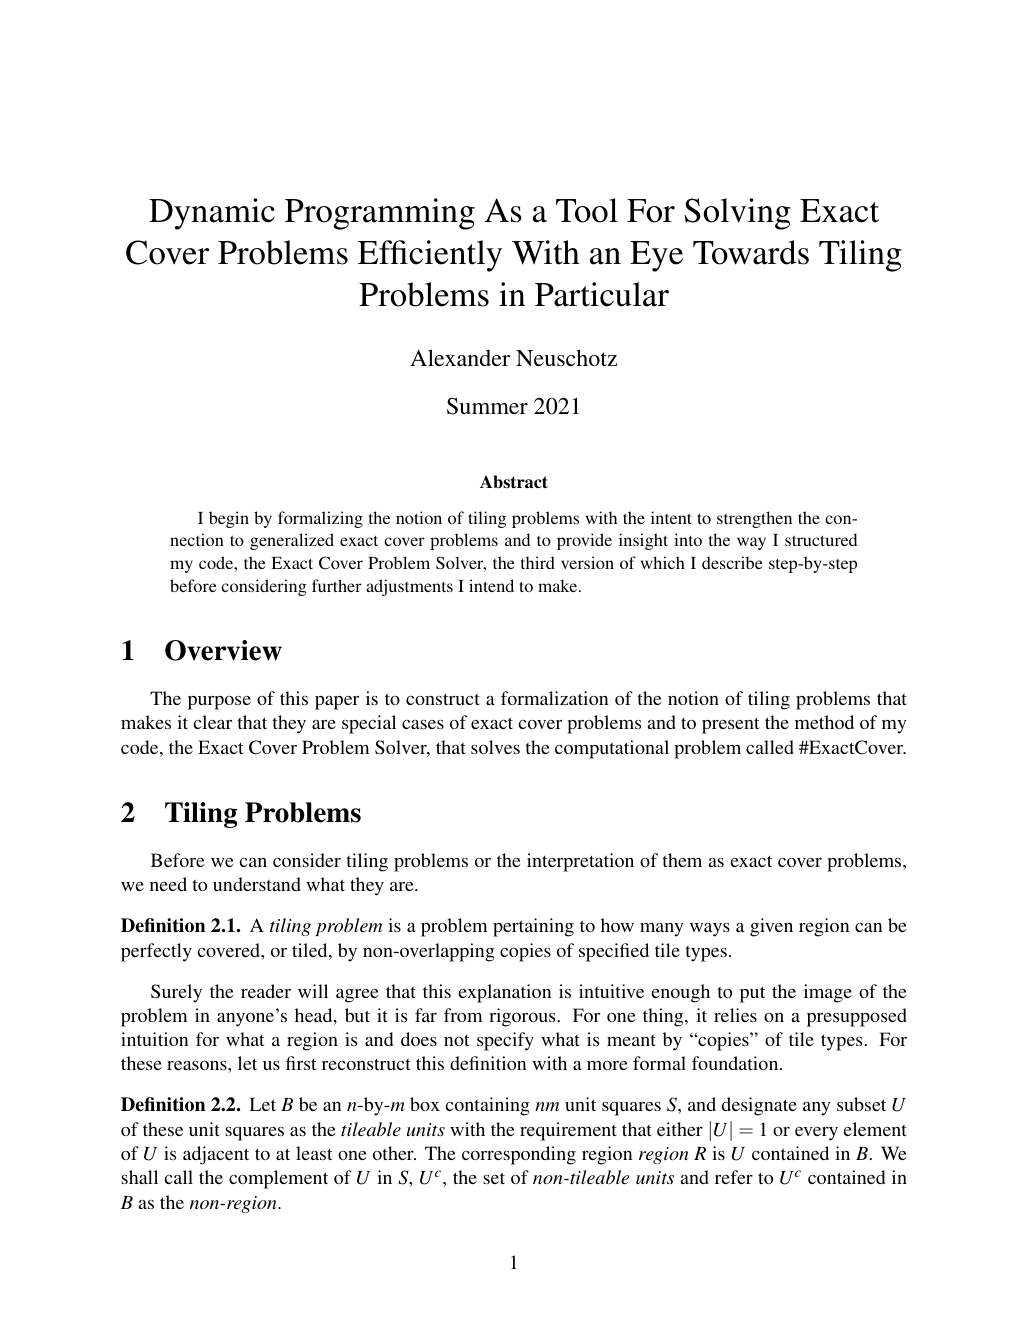  I want to click on clear, so click(212, 722).
